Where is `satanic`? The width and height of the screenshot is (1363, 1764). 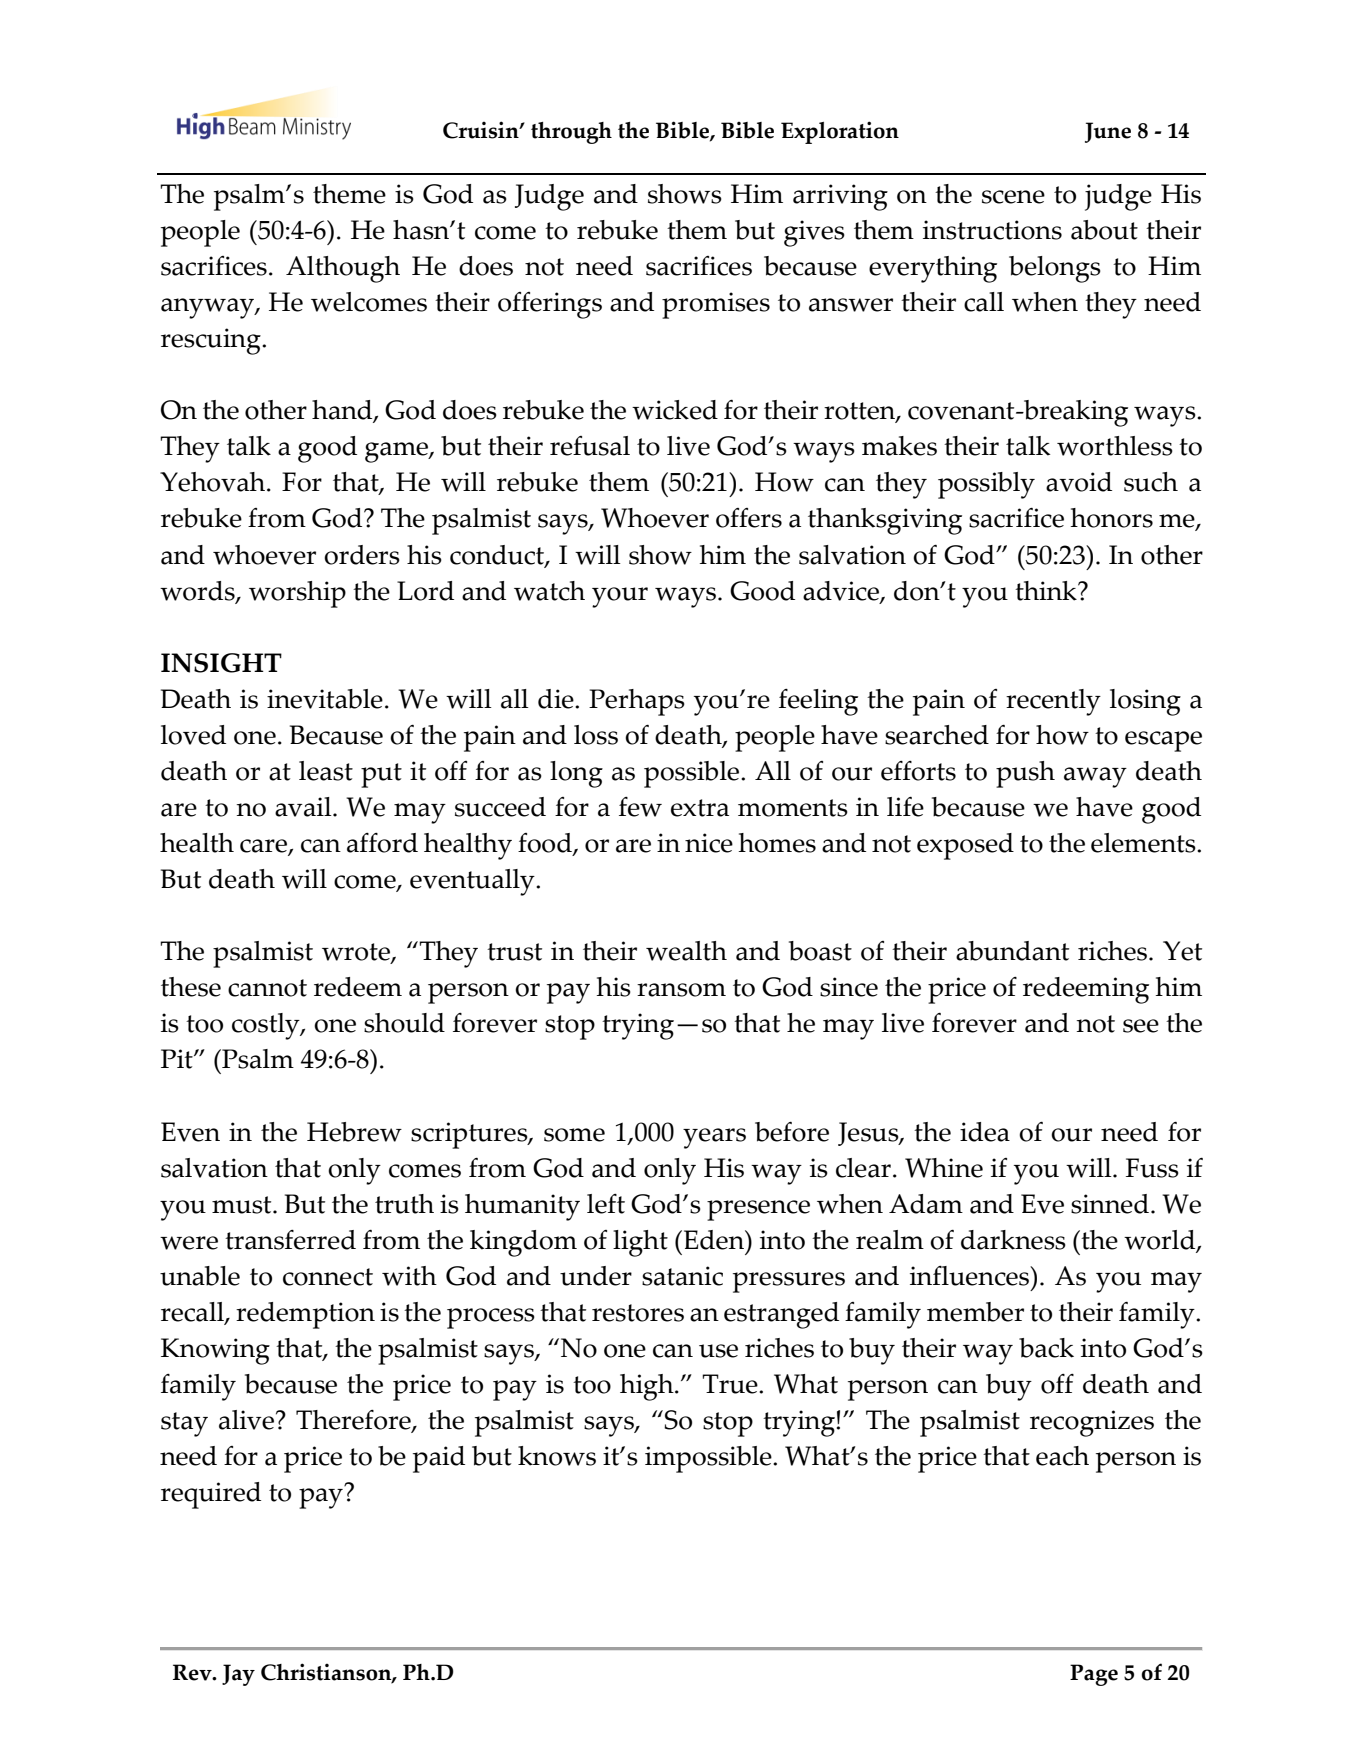 satanic is located at coordinates (682, 1276).
